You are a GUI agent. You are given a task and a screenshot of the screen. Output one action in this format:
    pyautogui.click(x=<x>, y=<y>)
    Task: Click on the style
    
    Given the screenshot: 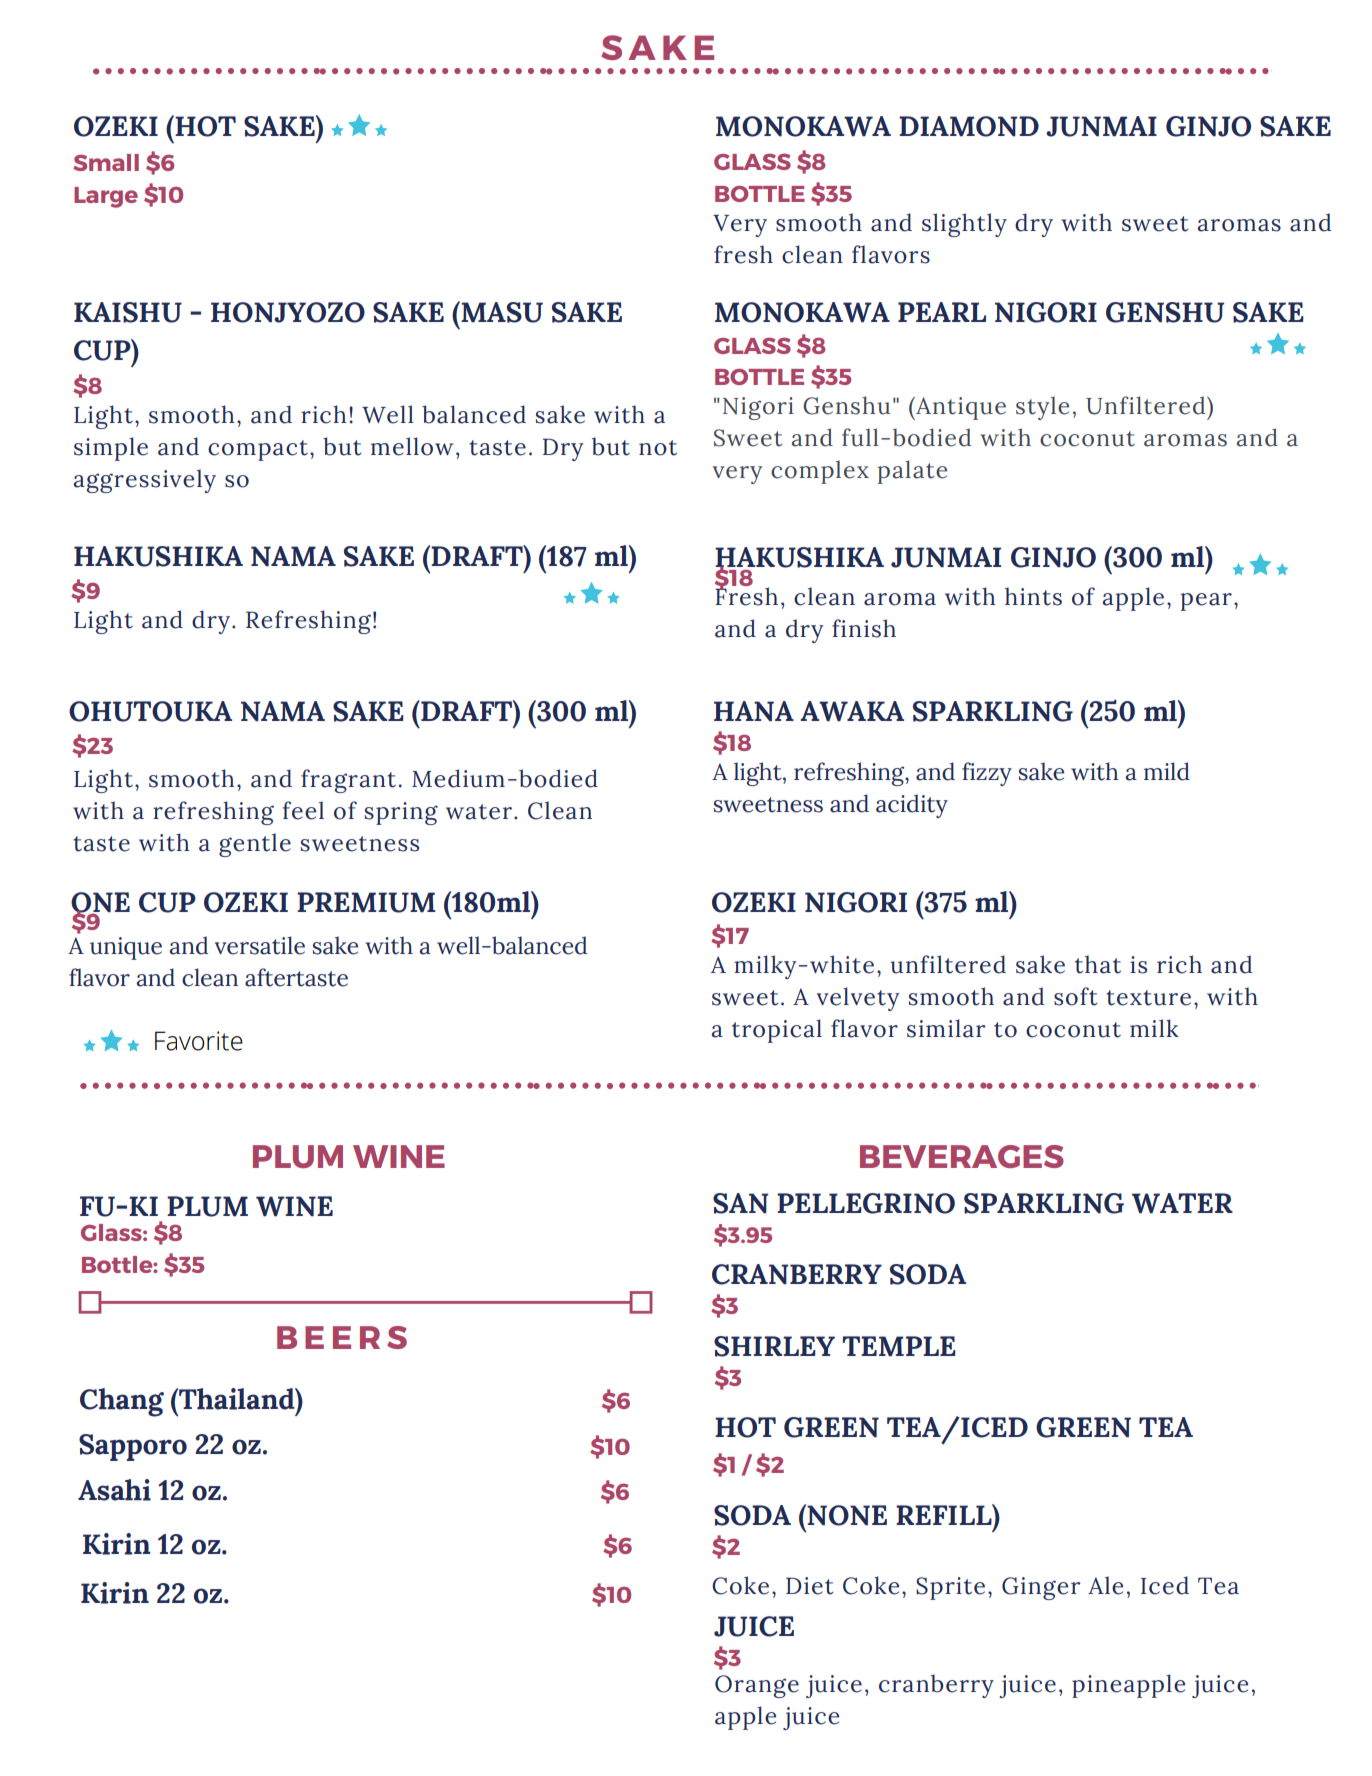 What is the action you would take?
    pyautogui.click(x=1042, y=408)
